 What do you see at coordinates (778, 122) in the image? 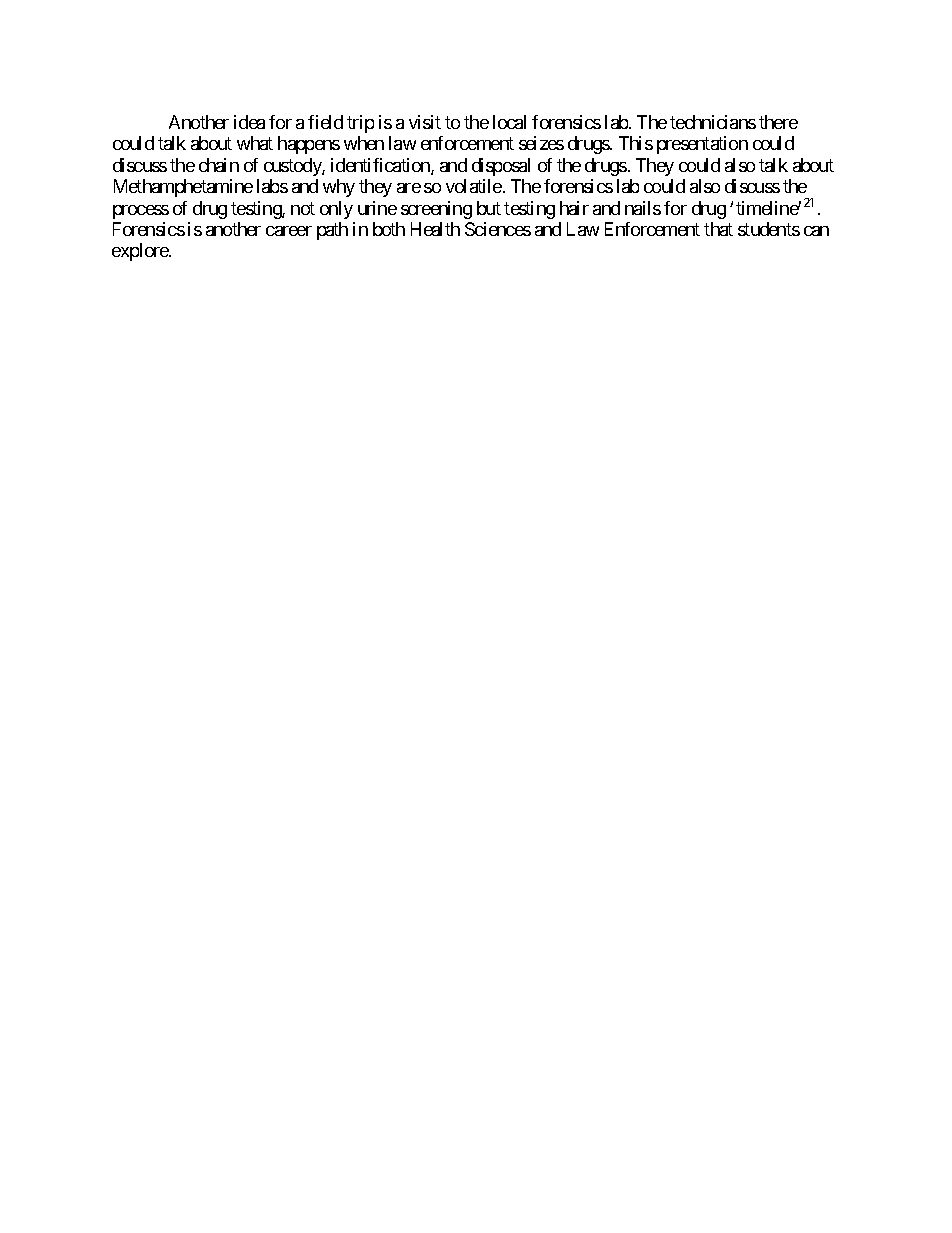
I see `there` at bounding box center [778, 122].
